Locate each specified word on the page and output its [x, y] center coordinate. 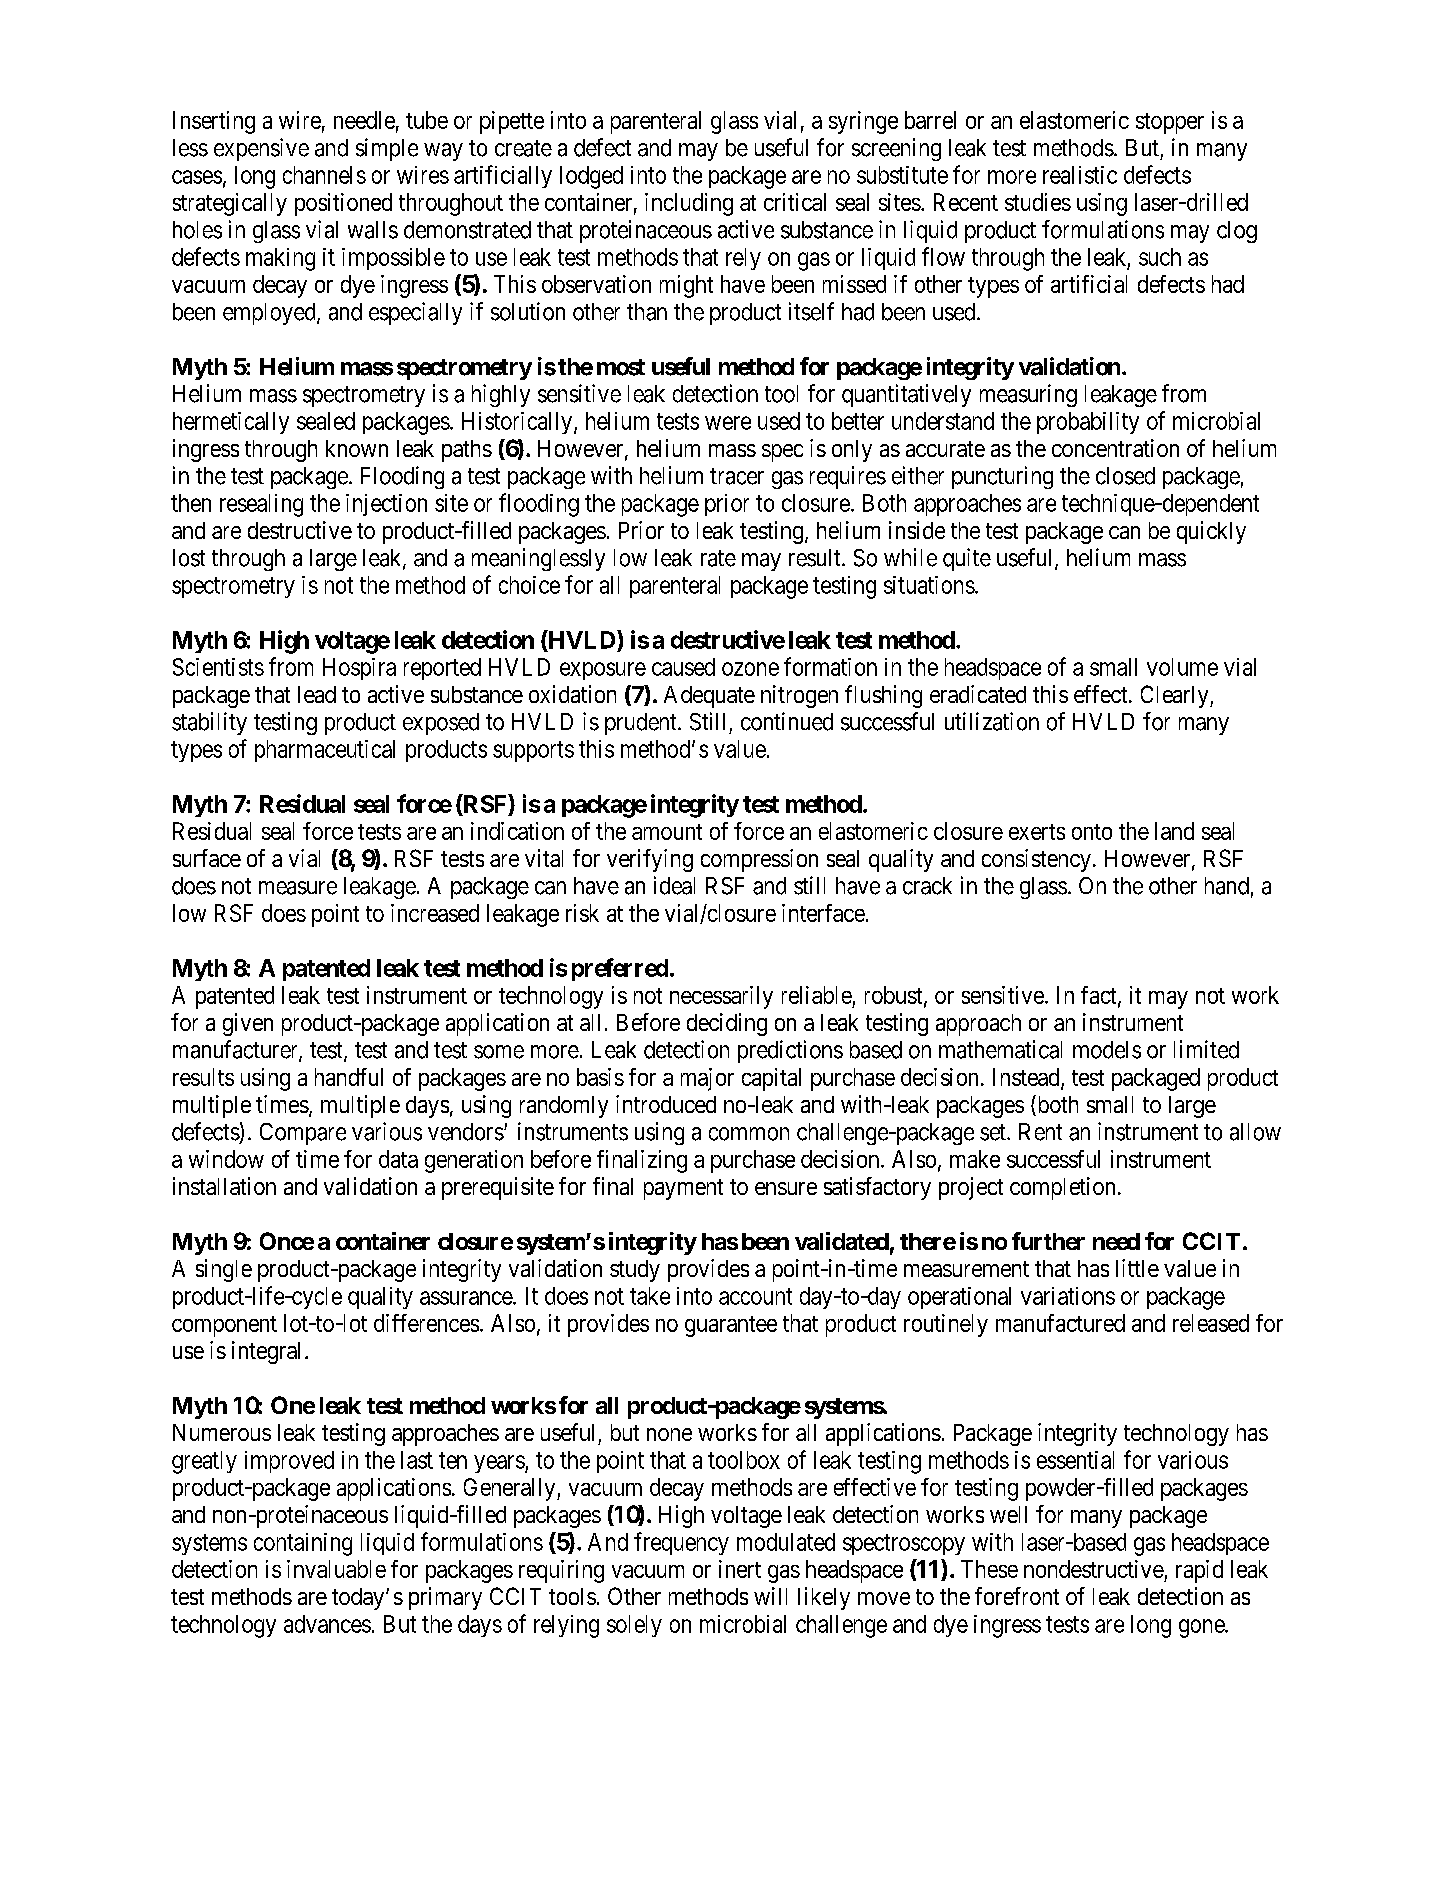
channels [324, 175]
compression [759, 860]
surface [207, 858]
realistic [1080, 175]
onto [1092, 832]
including [689, 204]
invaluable [336, 1569]
